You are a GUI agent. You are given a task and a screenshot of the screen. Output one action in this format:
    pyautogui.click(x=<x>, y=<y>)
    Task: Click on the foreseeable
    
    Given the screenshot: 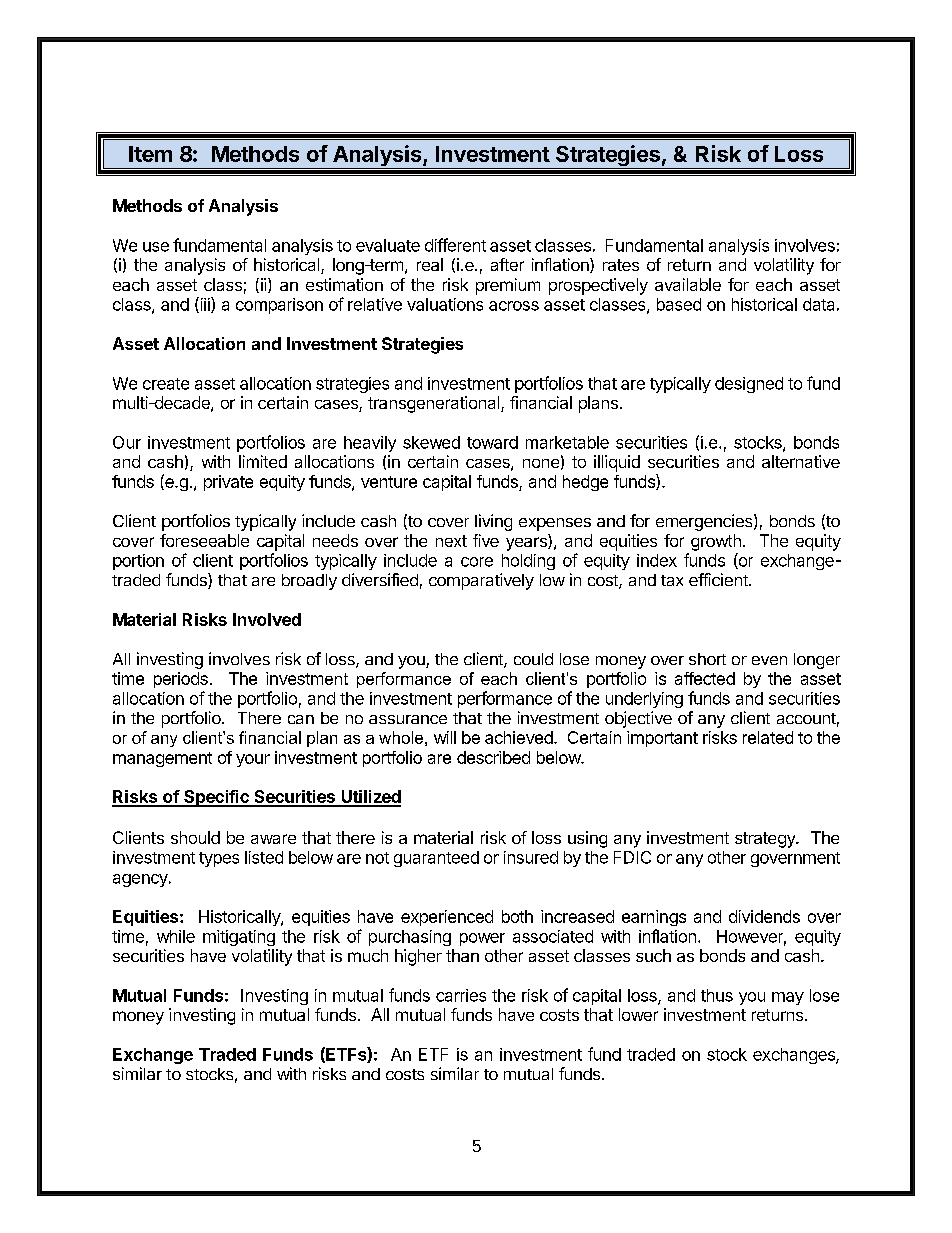 What is the action you would take?
    pyautogui.click(x=204, y=540)
